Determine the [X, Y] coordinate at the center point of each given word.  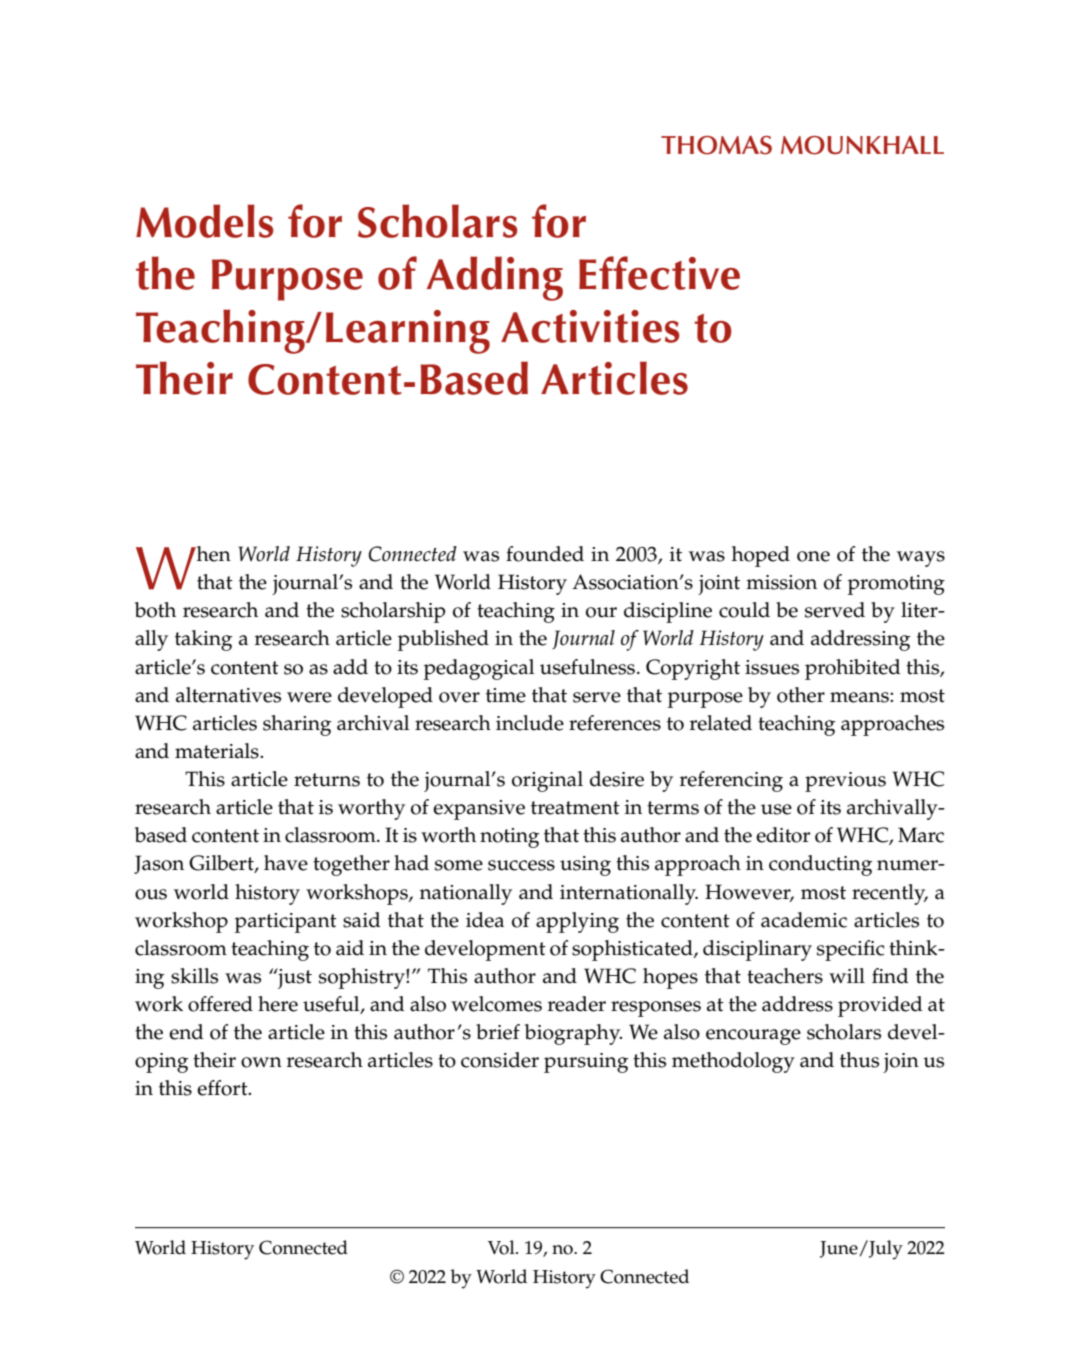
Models [205, 221]
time [506, 695]
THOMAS [716, 145]
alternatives [228, 695]
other [801, 695]
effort [223, 1088]
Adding [495, 278]
